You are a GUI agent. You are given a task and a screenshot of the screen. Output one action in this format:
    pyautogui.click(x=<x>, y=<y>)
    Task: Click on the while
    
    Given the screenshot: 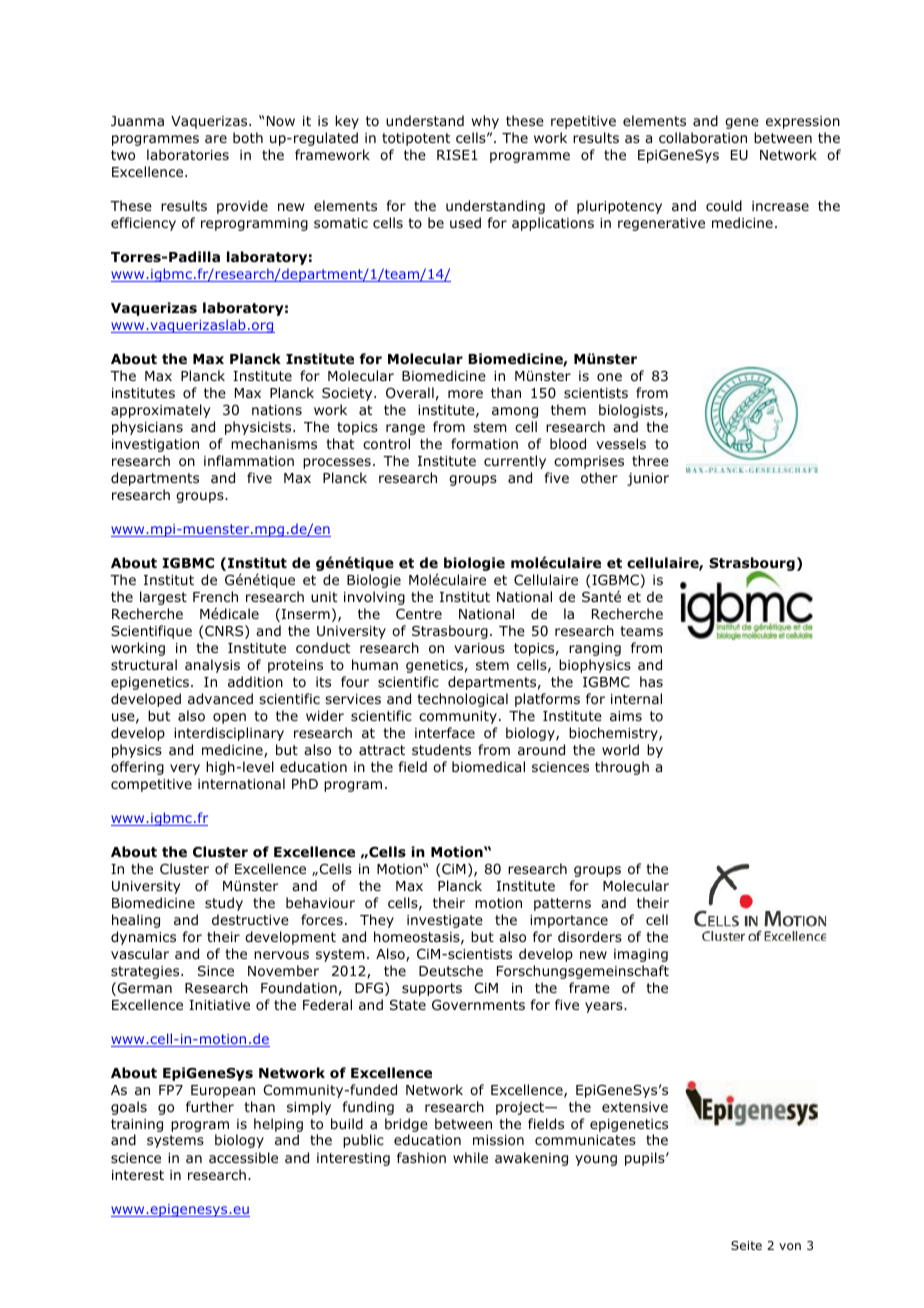 What is the action you would take?
    pyautogui.click(x=470, y=1157)
